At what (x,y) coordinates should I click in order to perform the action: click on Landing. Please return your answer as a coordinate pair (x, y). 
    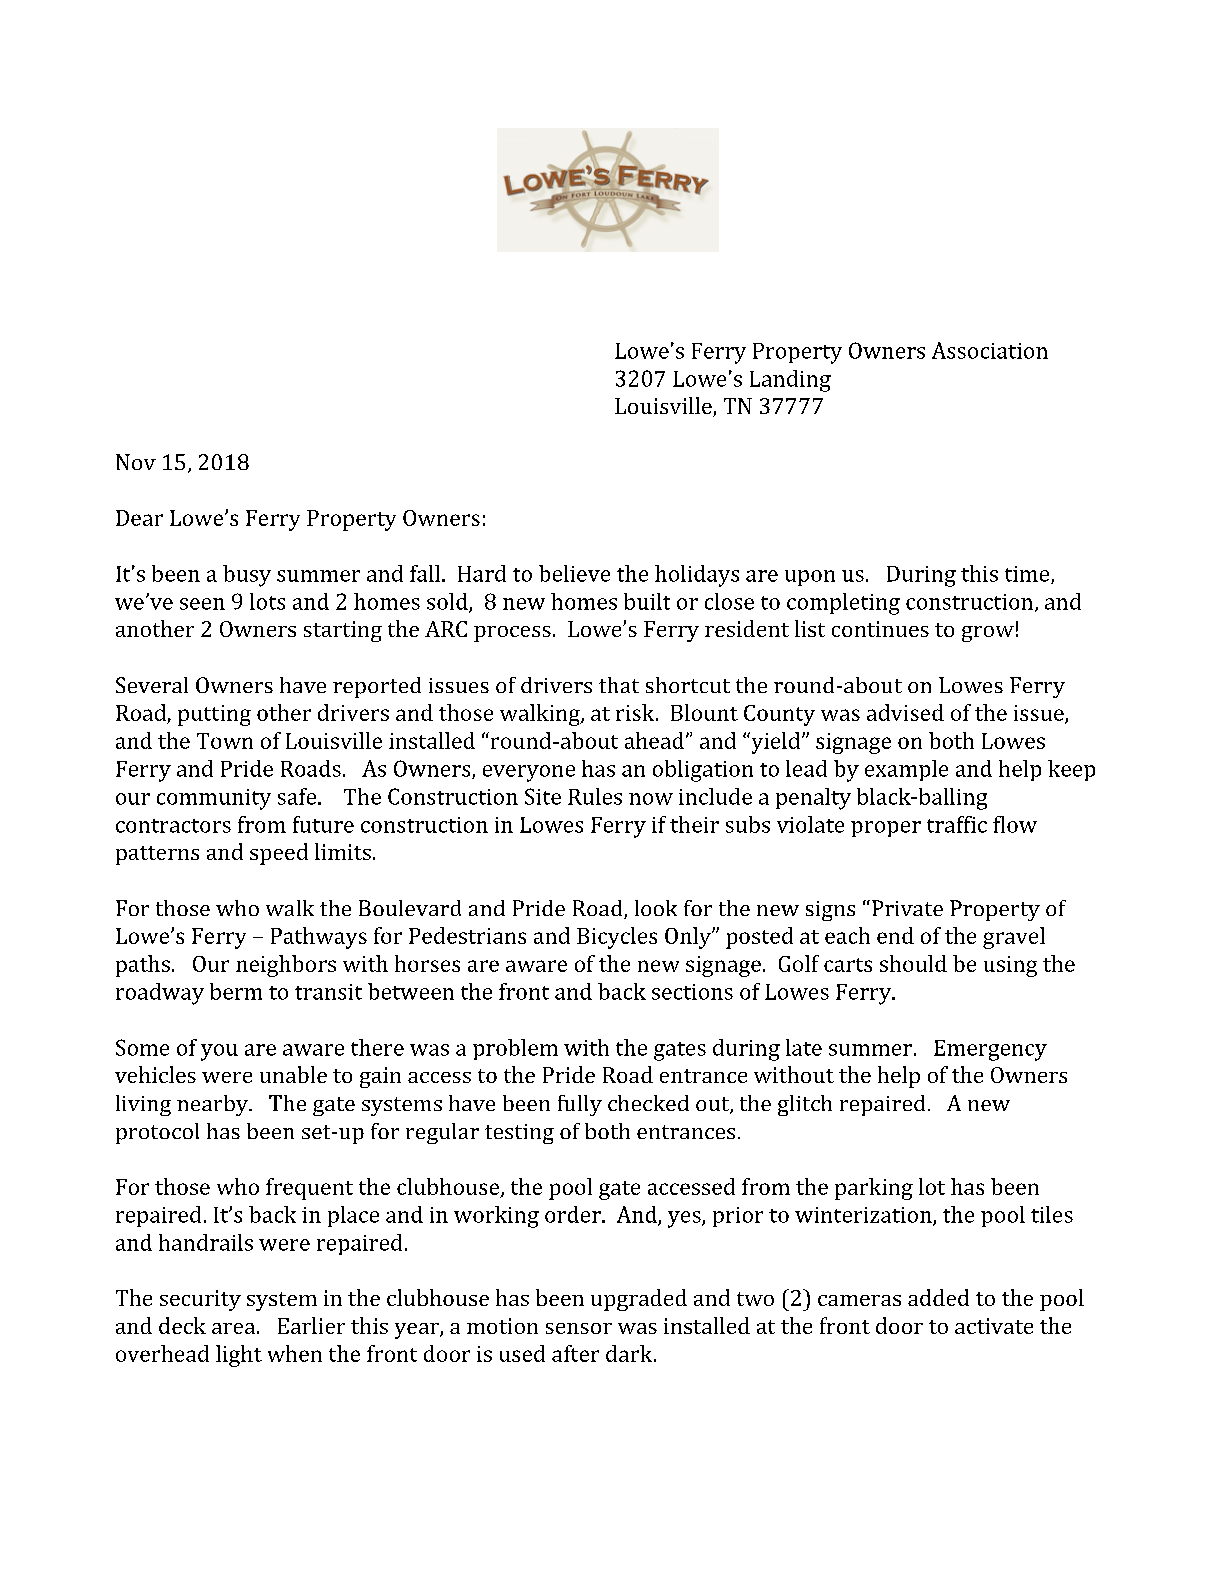
    Looking at the image, I should click on (790, 381).
